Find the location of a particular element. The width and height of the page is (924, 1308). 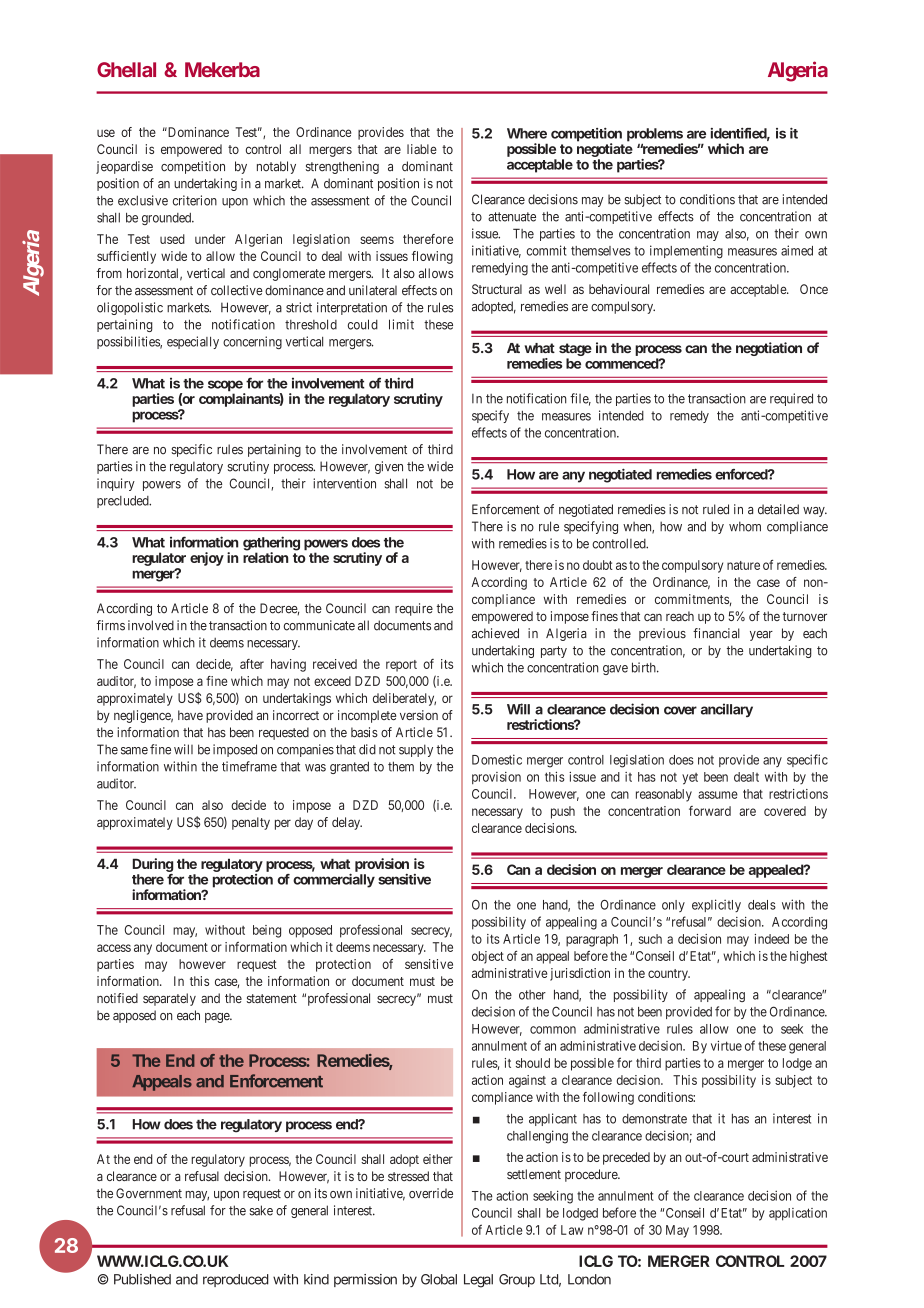

liable is located at coordinates (422, 149).
